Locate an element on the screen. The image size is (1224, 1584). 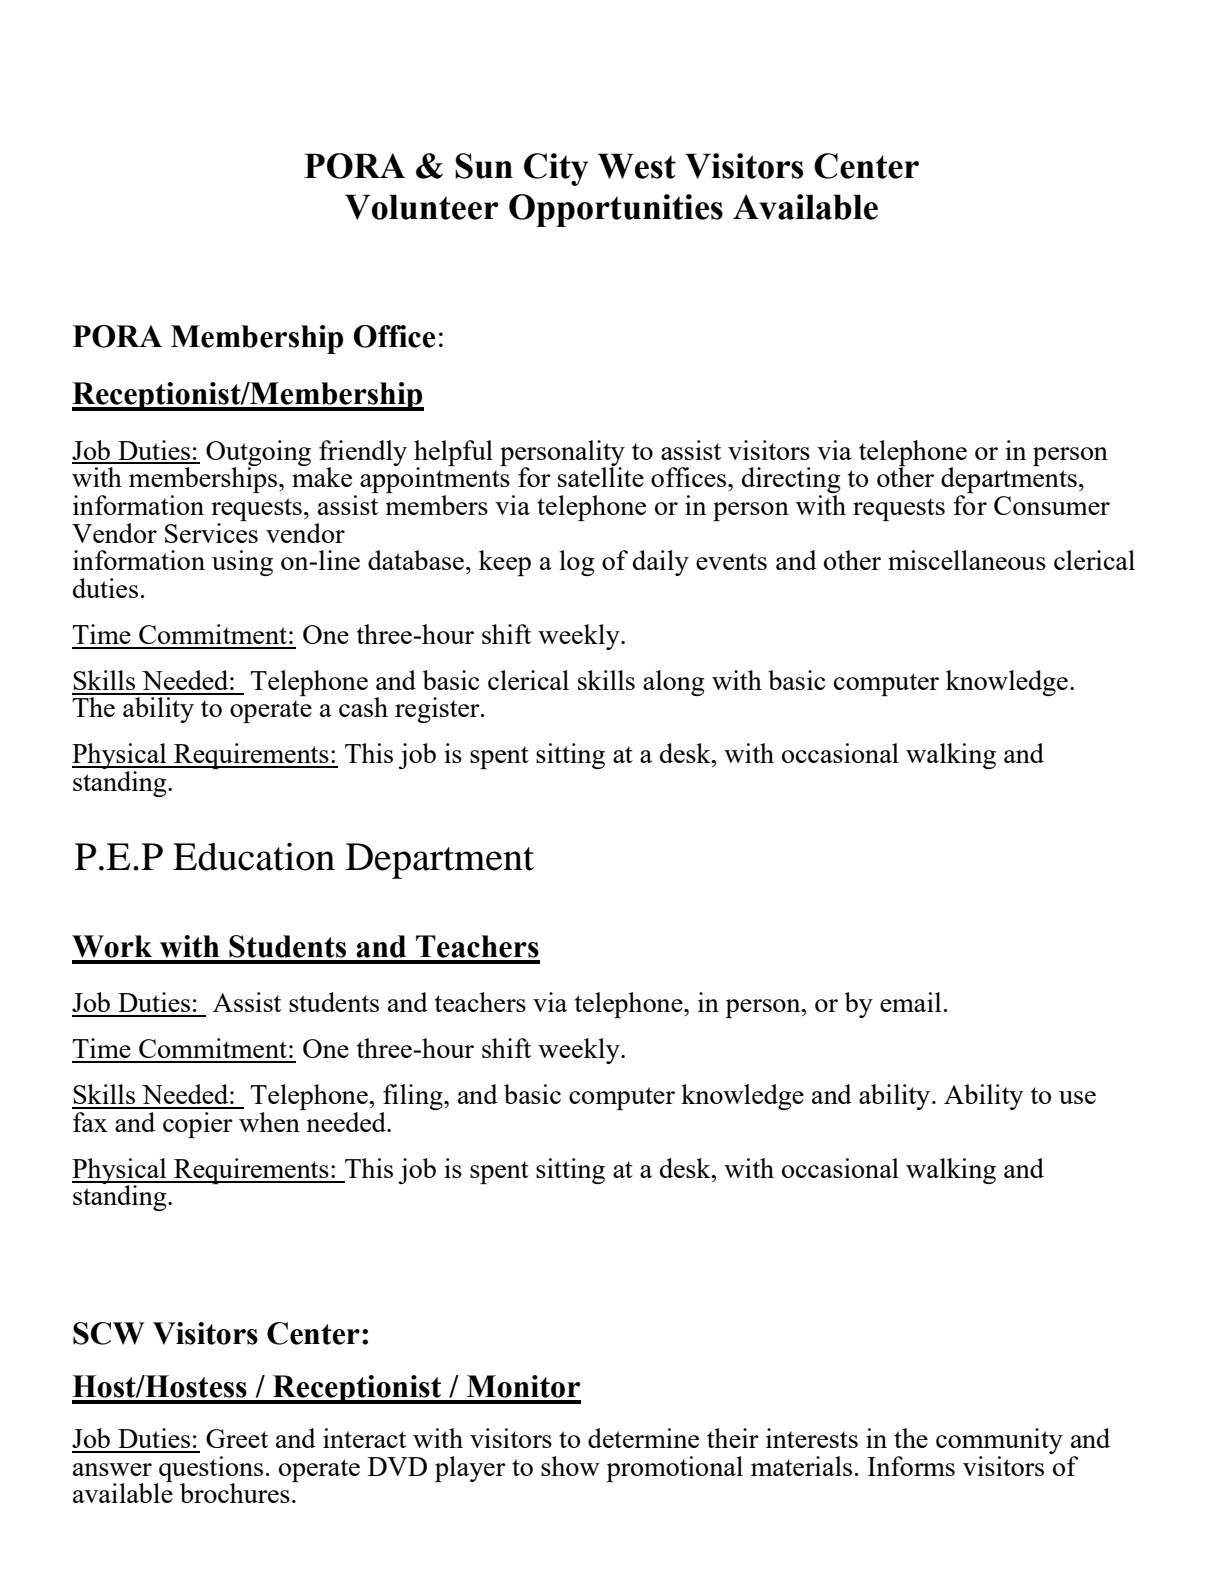
Services is located at coordinates (211, 533).
